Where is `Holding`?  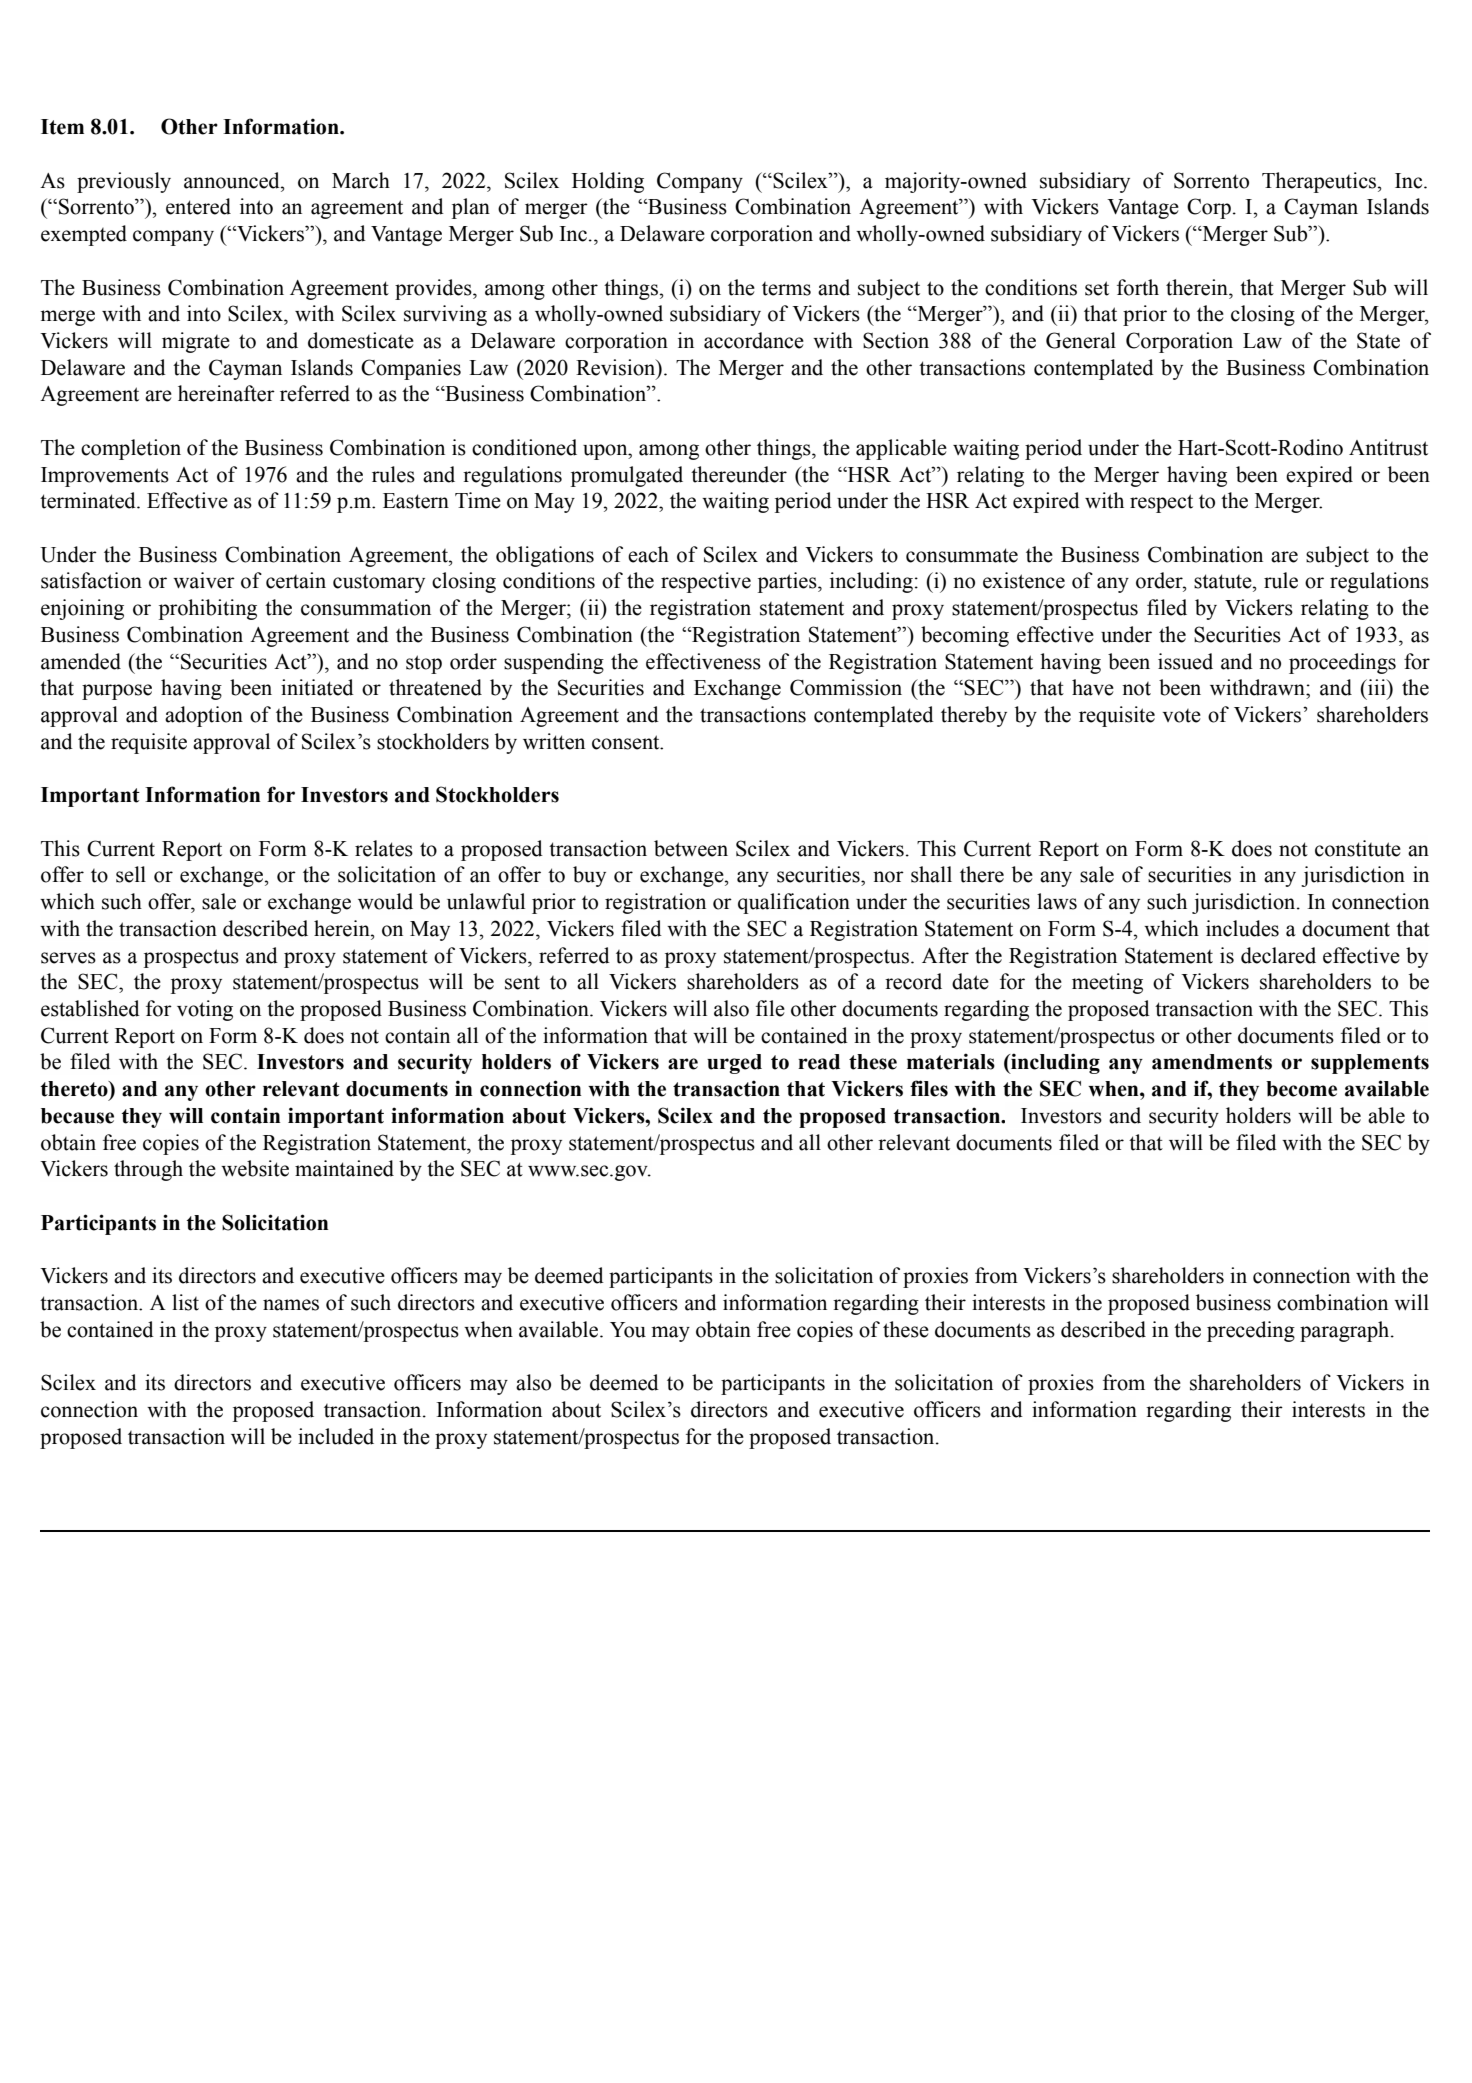 Holding is located at coordinates (608, 182).
